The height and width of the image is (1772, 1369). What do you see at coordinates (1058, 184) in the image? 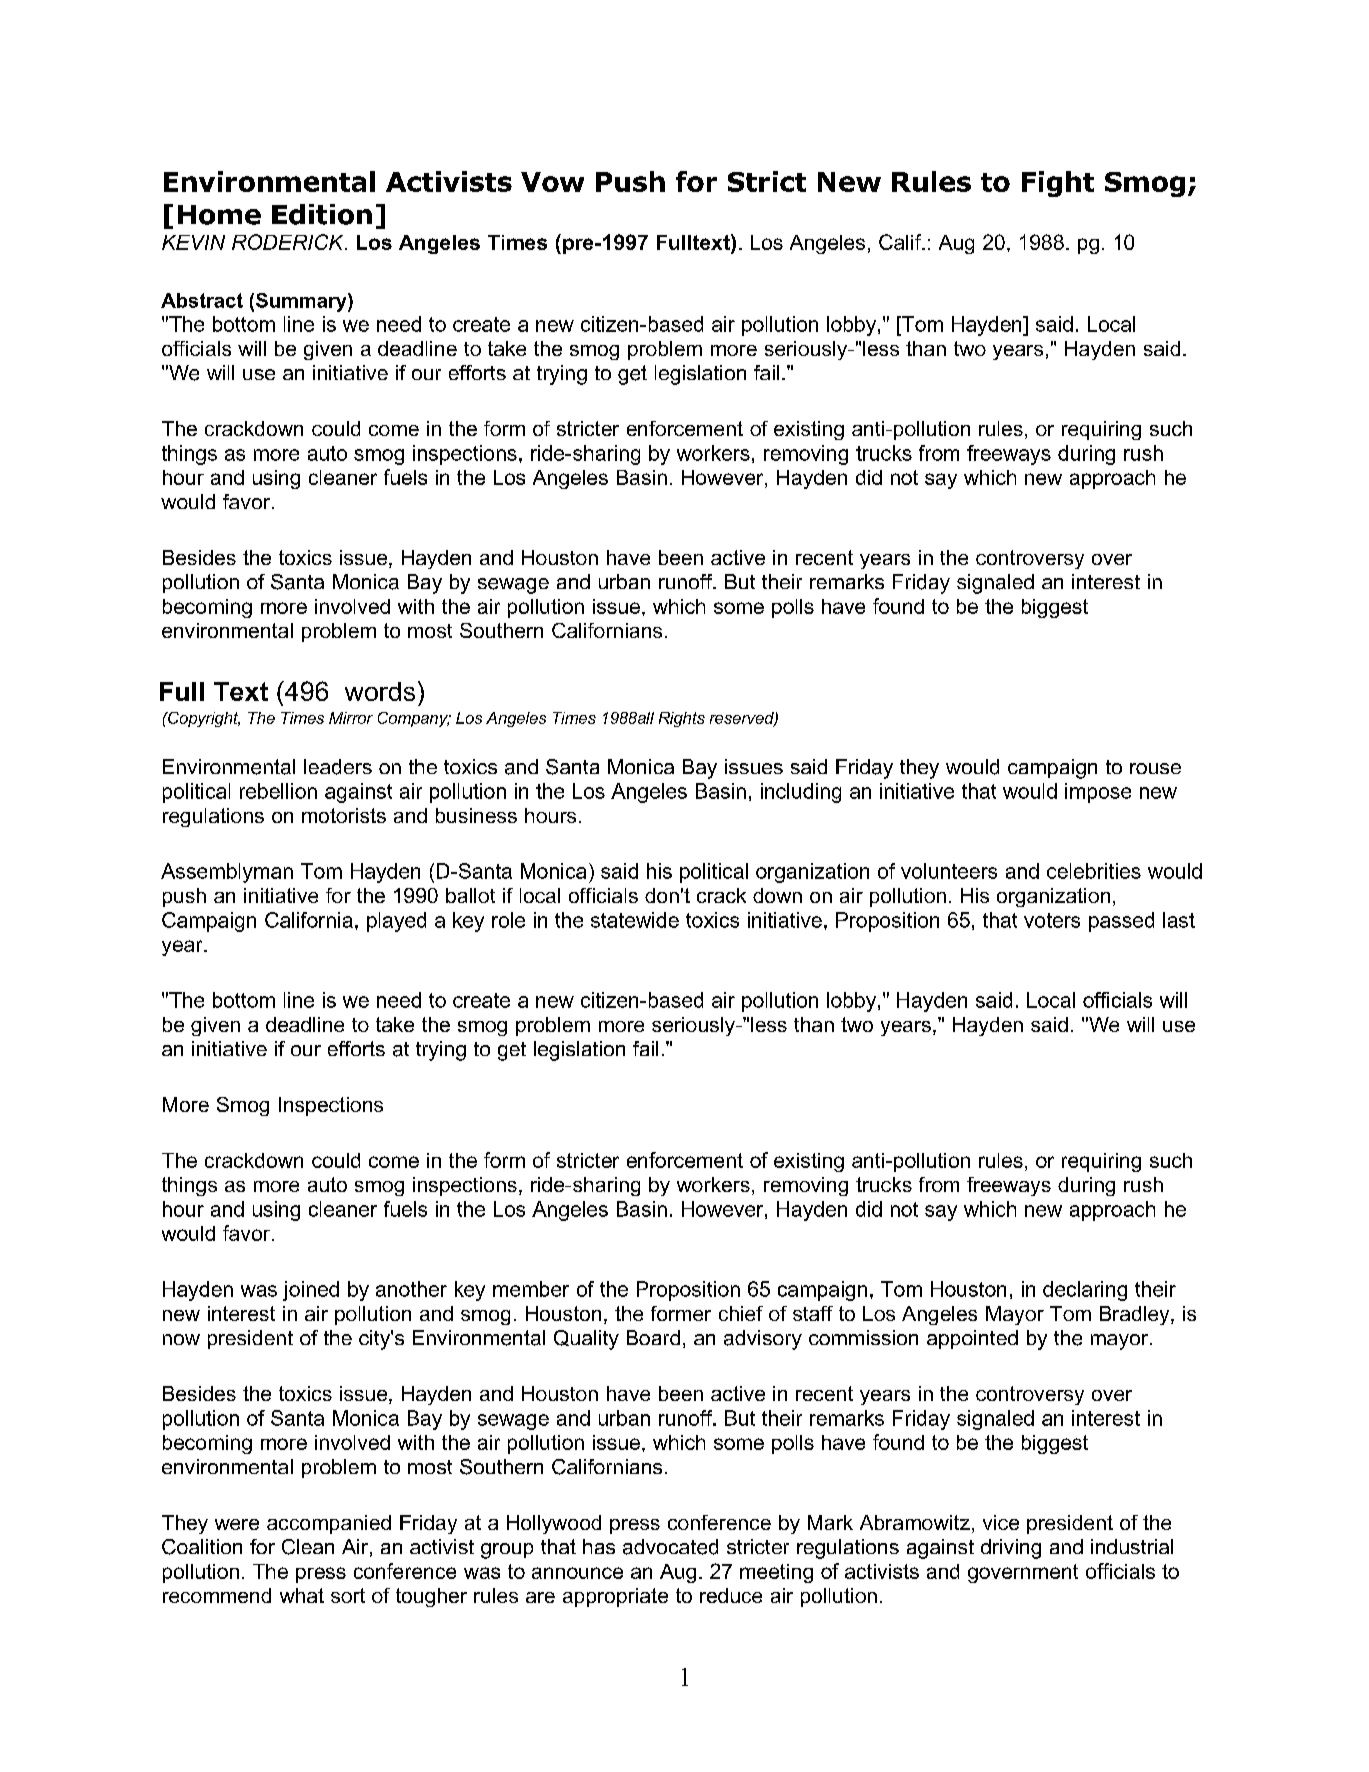
I see `Fight` at bounding box center [1058, 184].
